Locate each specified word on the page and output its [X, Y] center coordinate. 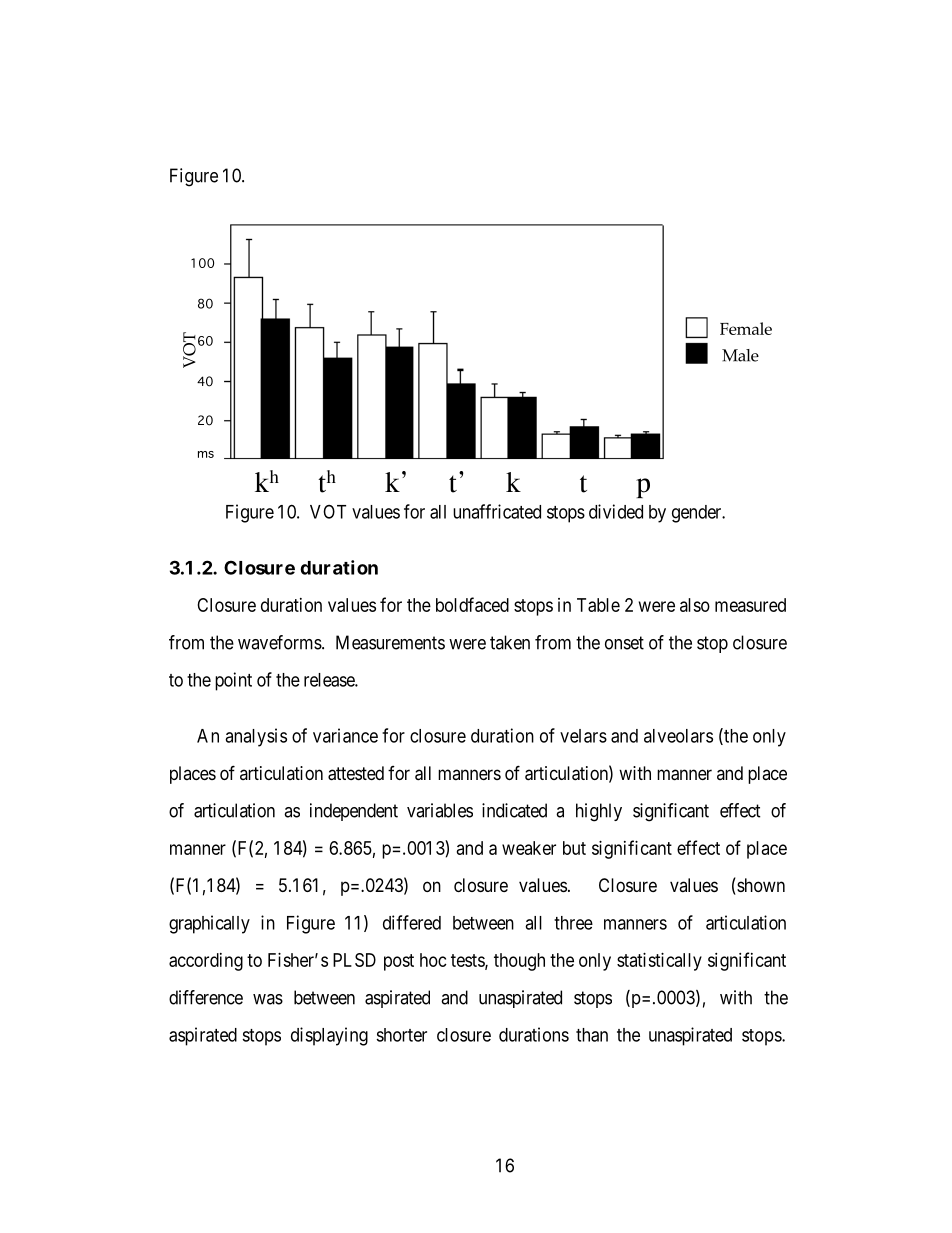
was [268, 999]
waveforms [280, 642]
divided [616, 511]
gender [698, 514]
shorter [401, 1035]
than [592, 1035]
